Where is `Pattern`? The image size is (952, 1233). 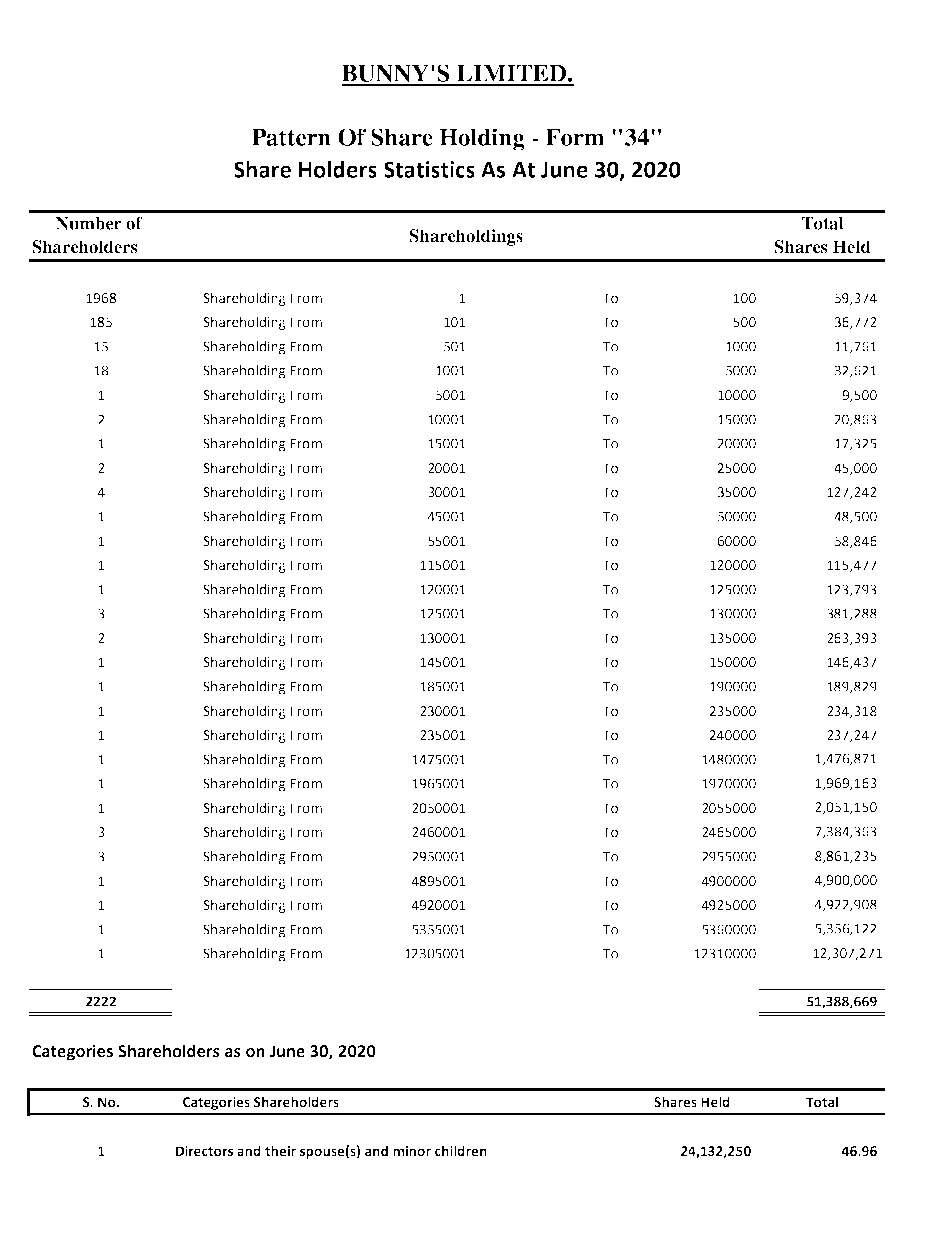
Pattern is located at coordinates (291, 137).
